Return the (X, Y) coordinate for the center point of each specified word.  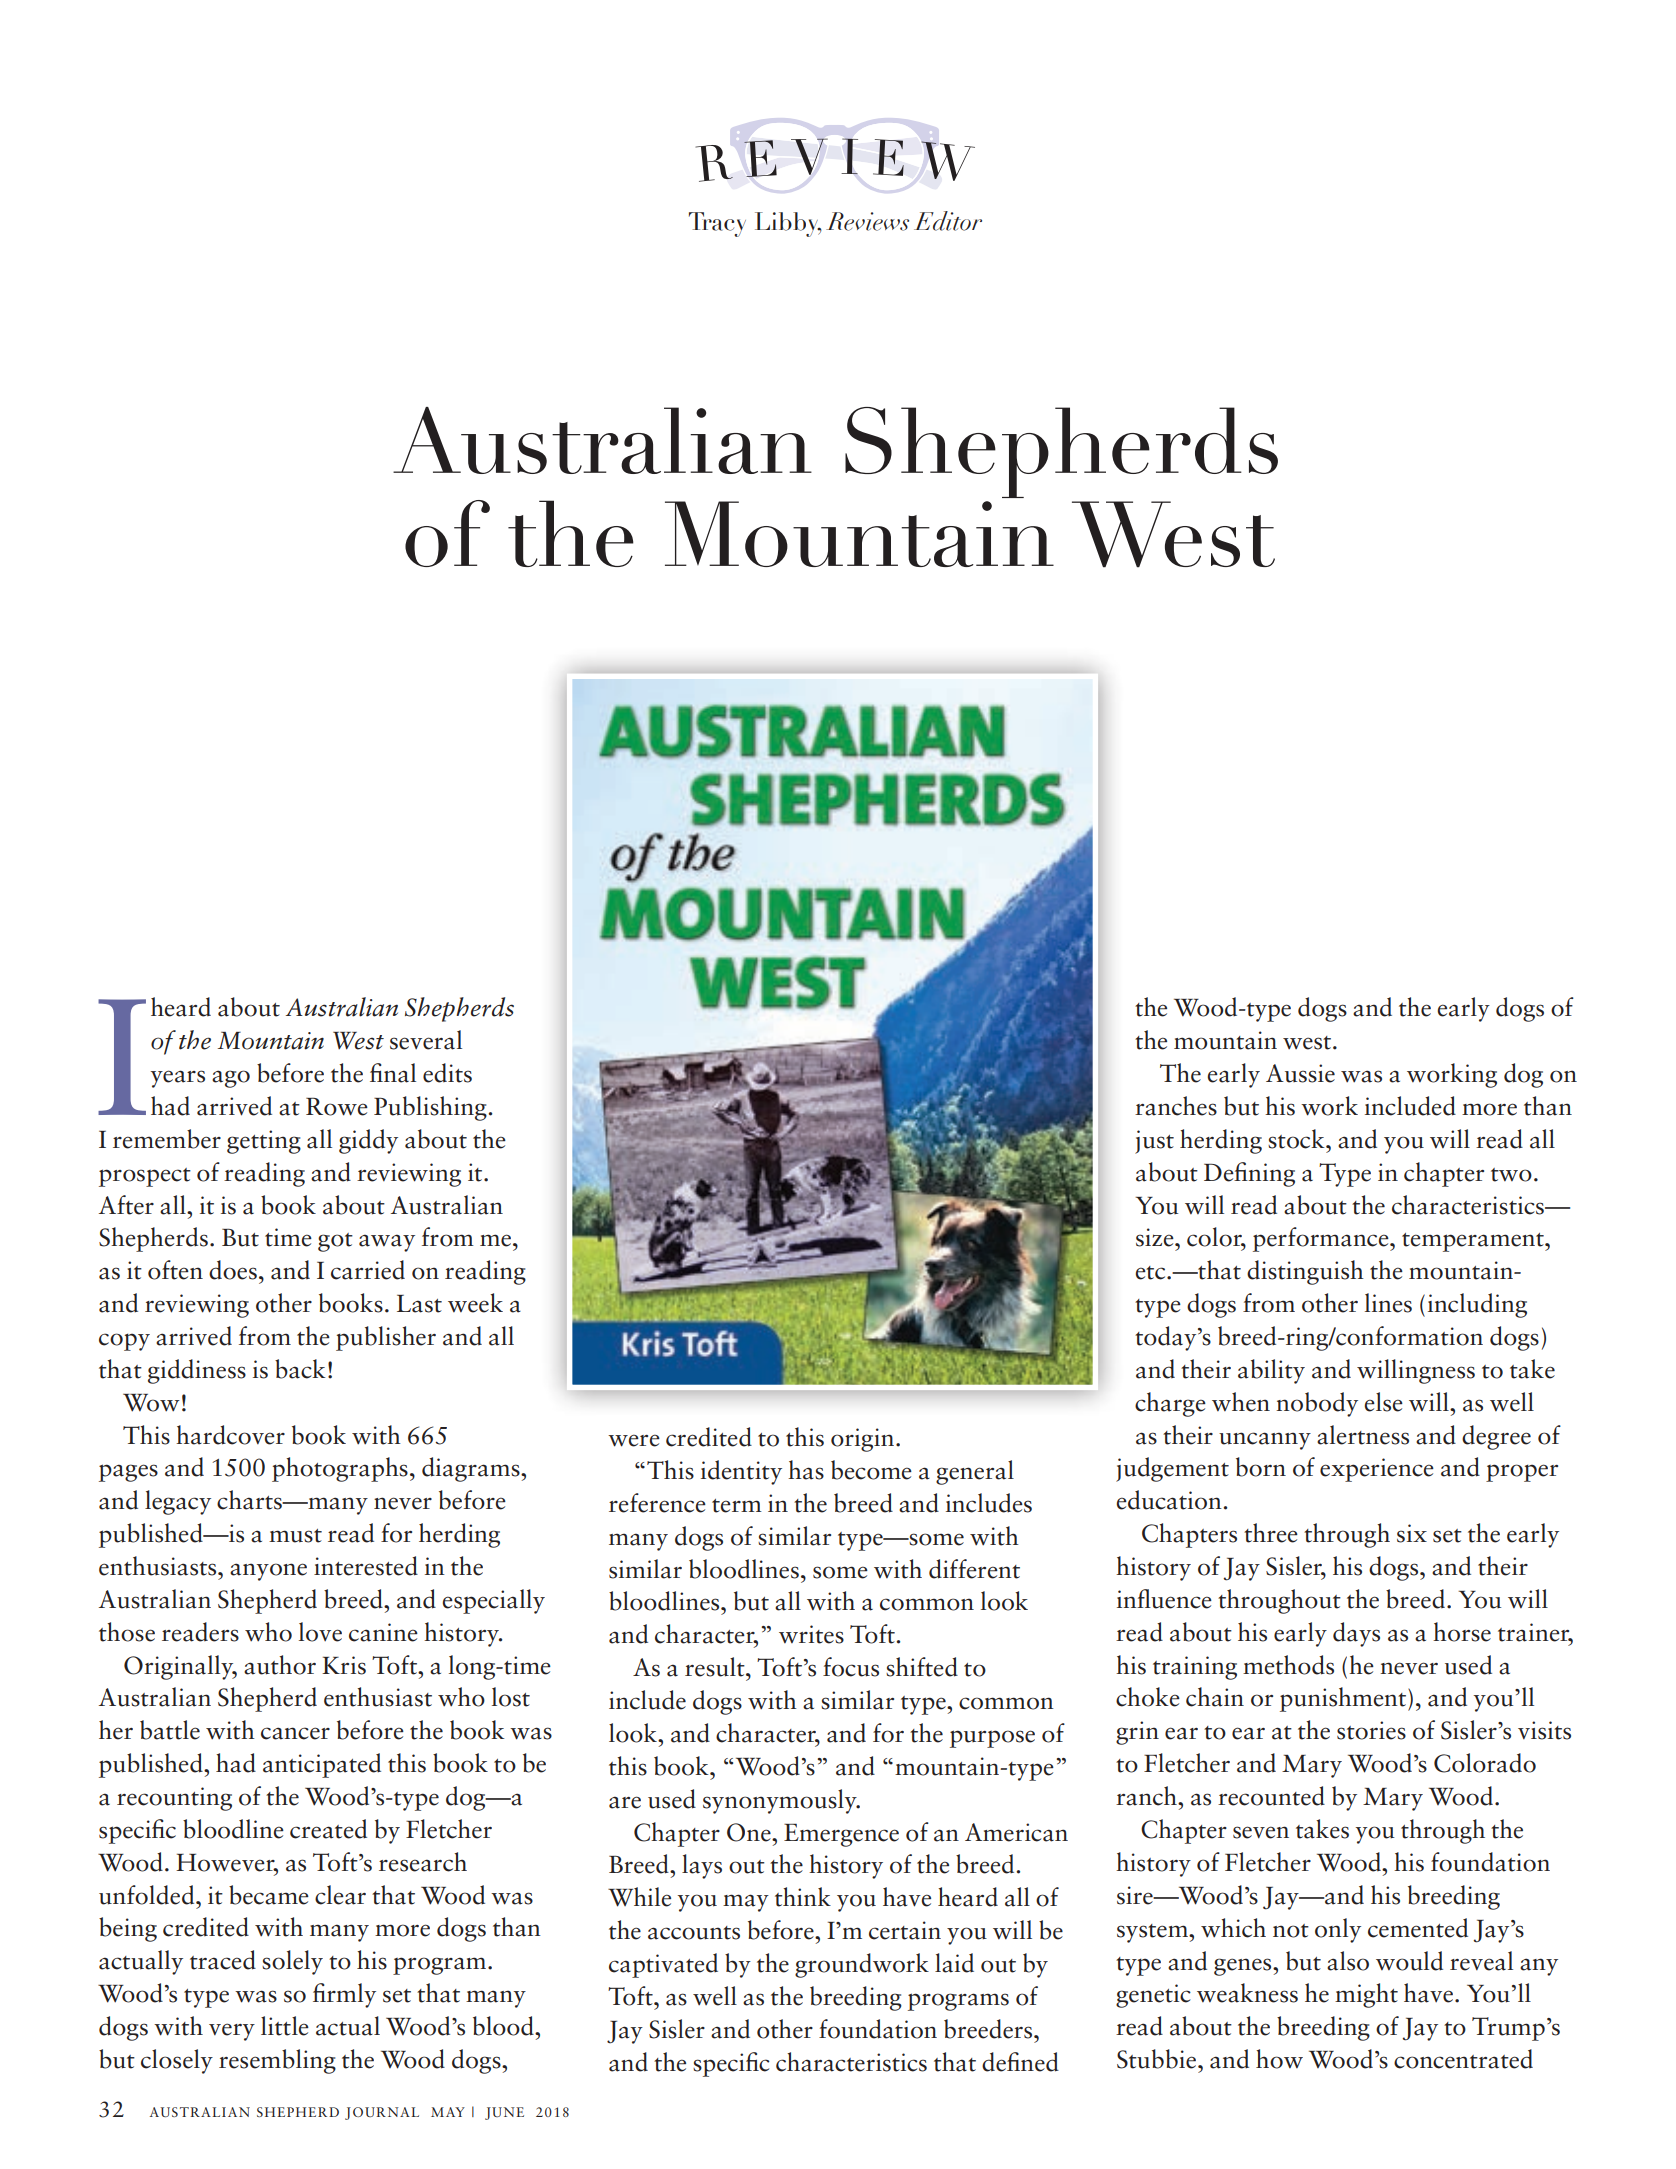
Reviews (867, 221)
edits (447, 1073)
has (806, 1470)
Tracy (717, 224)
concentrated (1463, 2059)
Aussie (1300, 1073)
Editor (948, 221)
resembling (277, 2061)
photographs (340, 1469)
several (426, 1040)
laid (954, 1963)
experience (1377, 1470)
